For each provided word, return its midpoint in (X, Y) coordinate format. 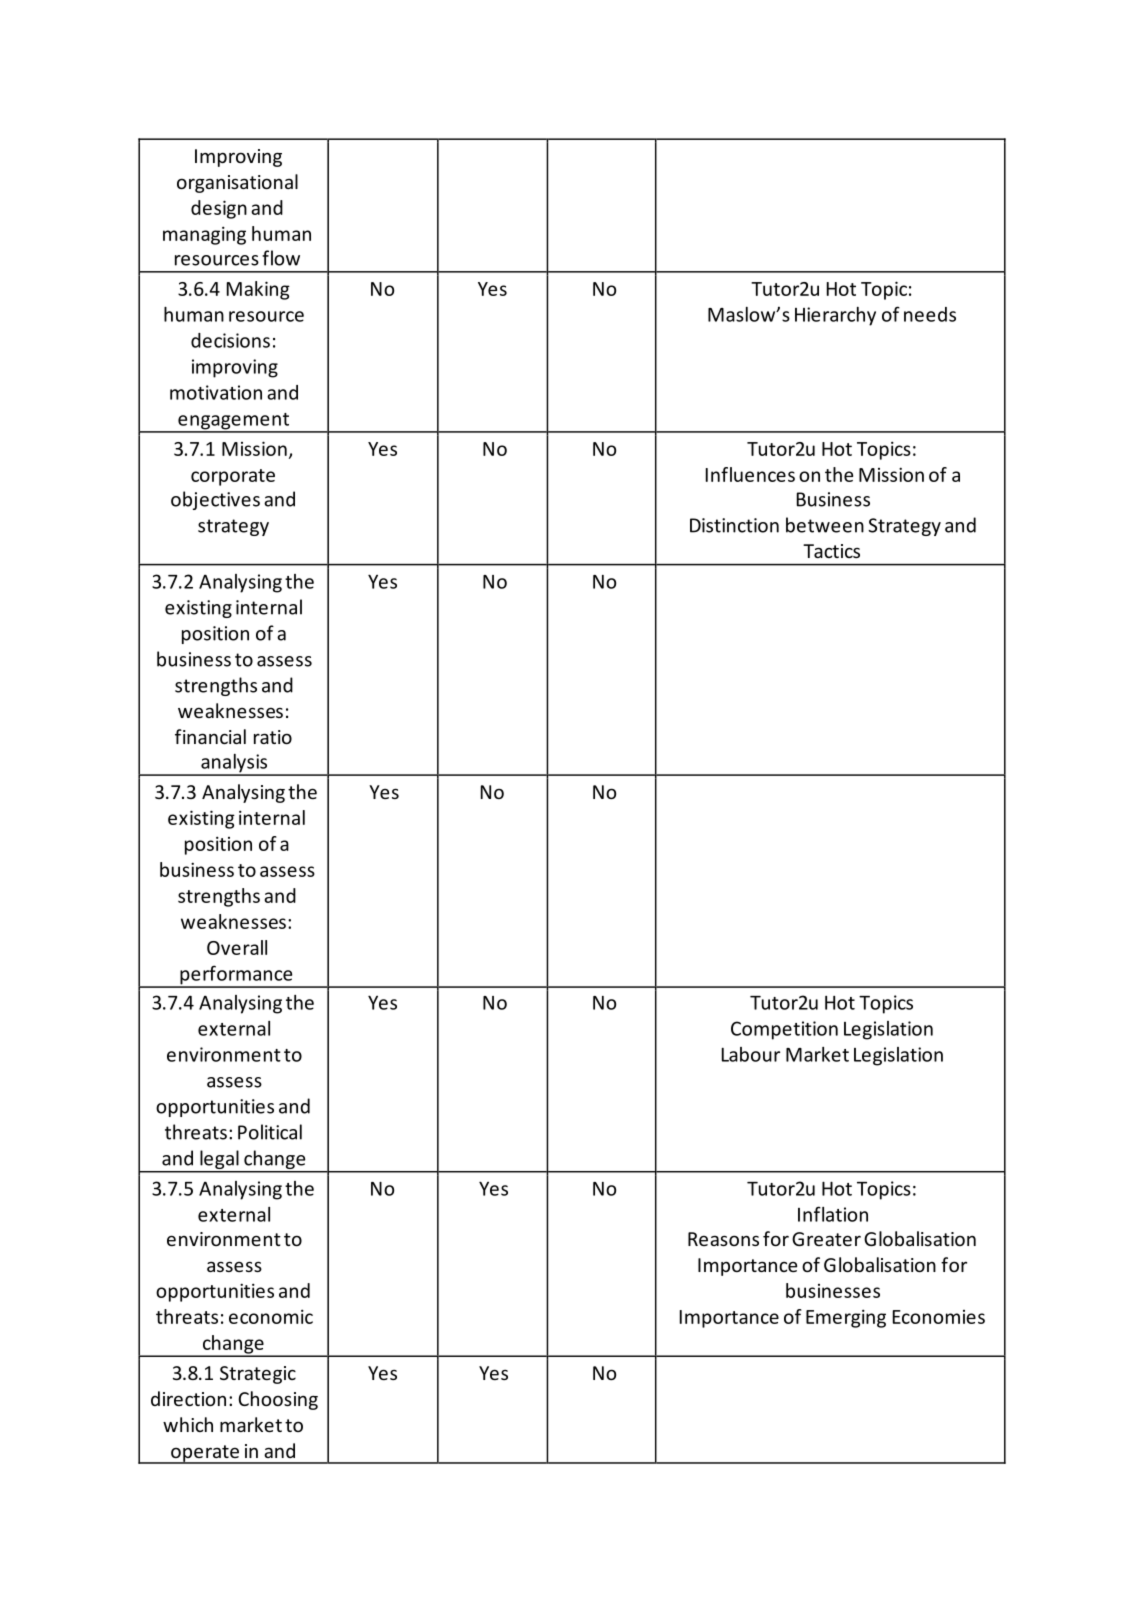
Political (270, 1132)
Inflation (833, 1214)
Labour (751, 1054)
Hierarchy (835, 316)
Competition (784, 1030)
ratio (273, 737)
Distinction (734, 525)
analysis (234, 764)
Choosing (278, 1400)
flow (281, 258)
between (825, 525)
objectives (215, 500)
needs (930, 314)
